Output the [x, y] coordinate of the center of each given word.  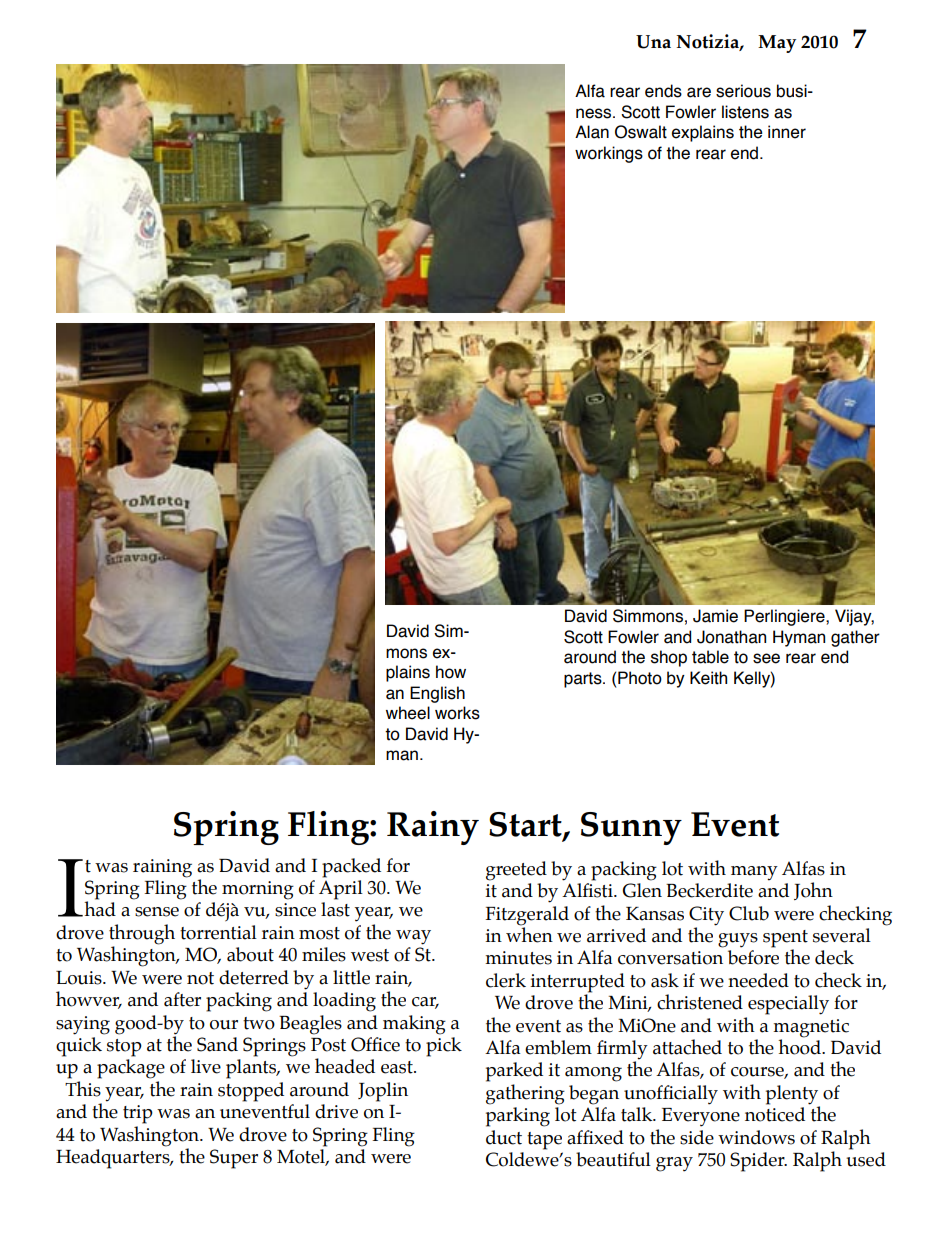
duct [504, 1137]
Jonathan [731, 637]
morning [258, 890]
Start [526, 825]
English [437, 694]
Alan [592, 132]
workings [609, 154]
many [754, 873]
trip [138, 1114]
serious [743, 91]
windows [756, 1137]
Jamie [715, 616]
